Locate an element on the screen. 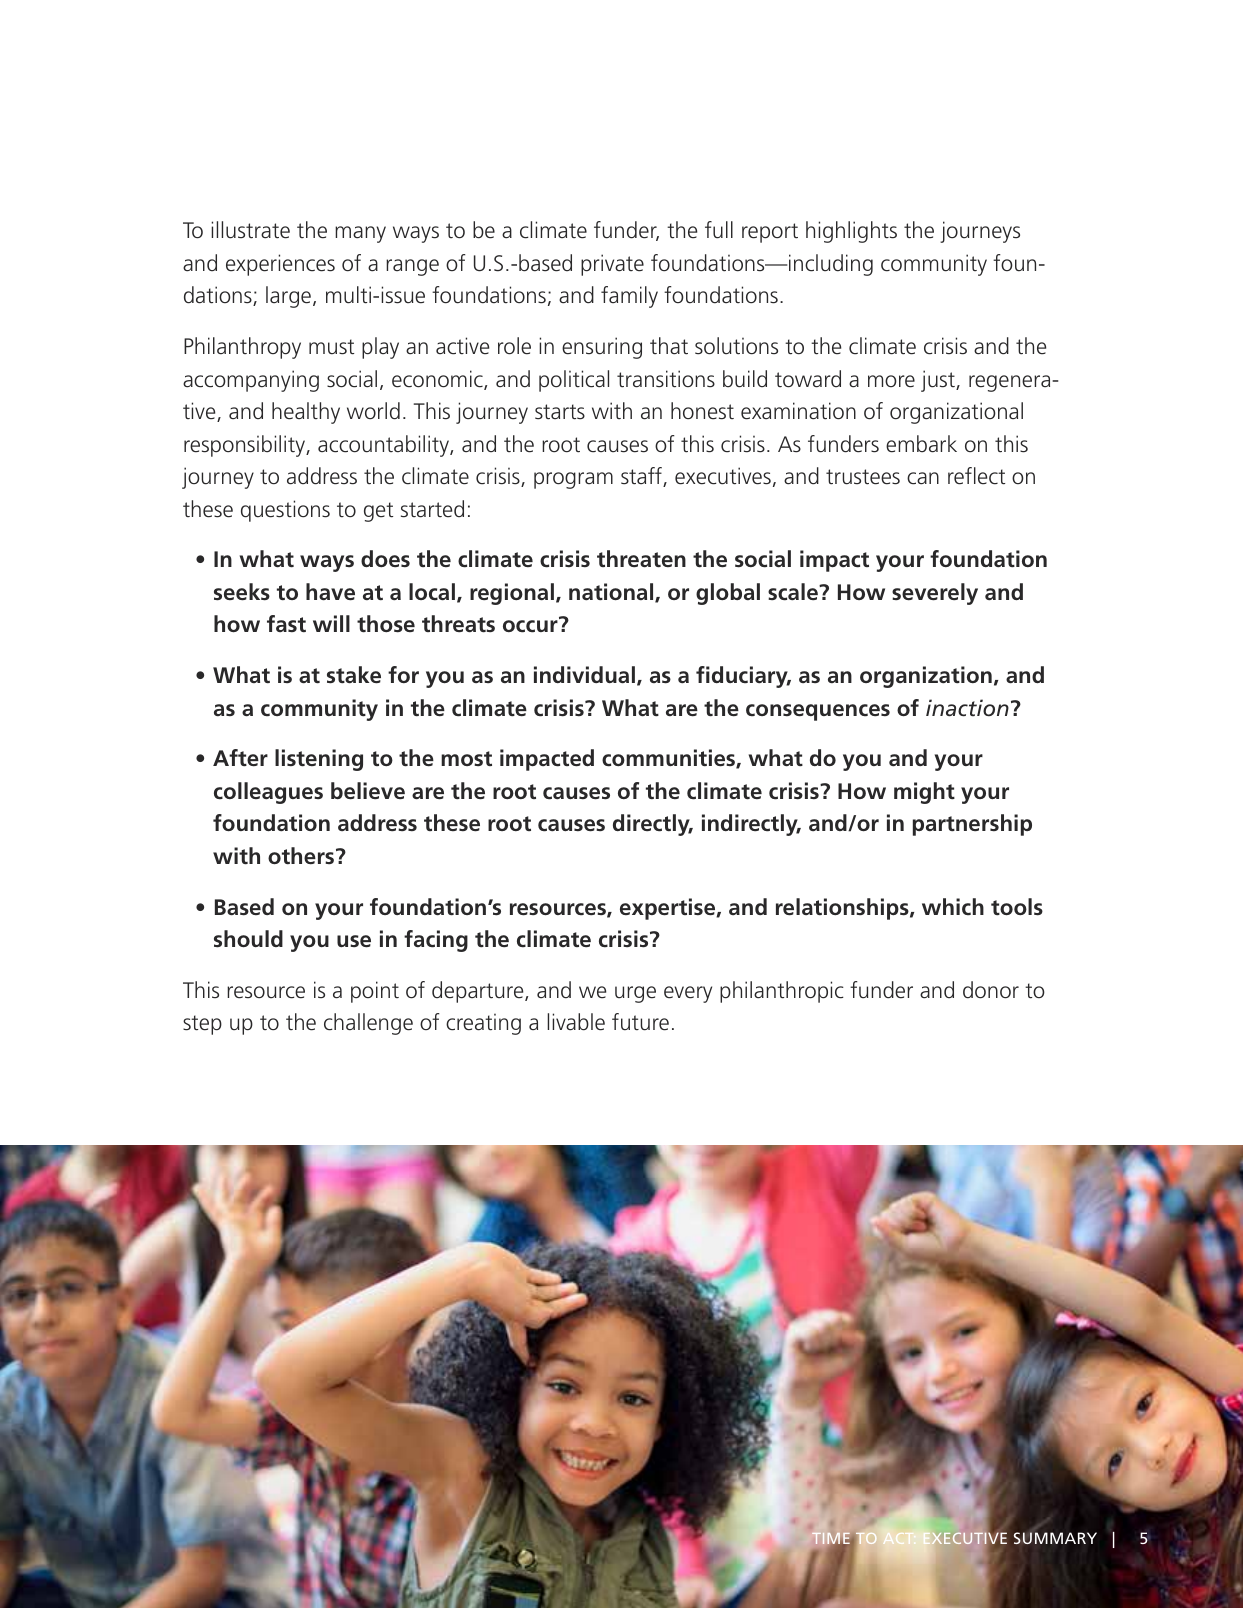 This screenshot has width=1243, height=1608. challenge is located at coordinates (368, 1024).
